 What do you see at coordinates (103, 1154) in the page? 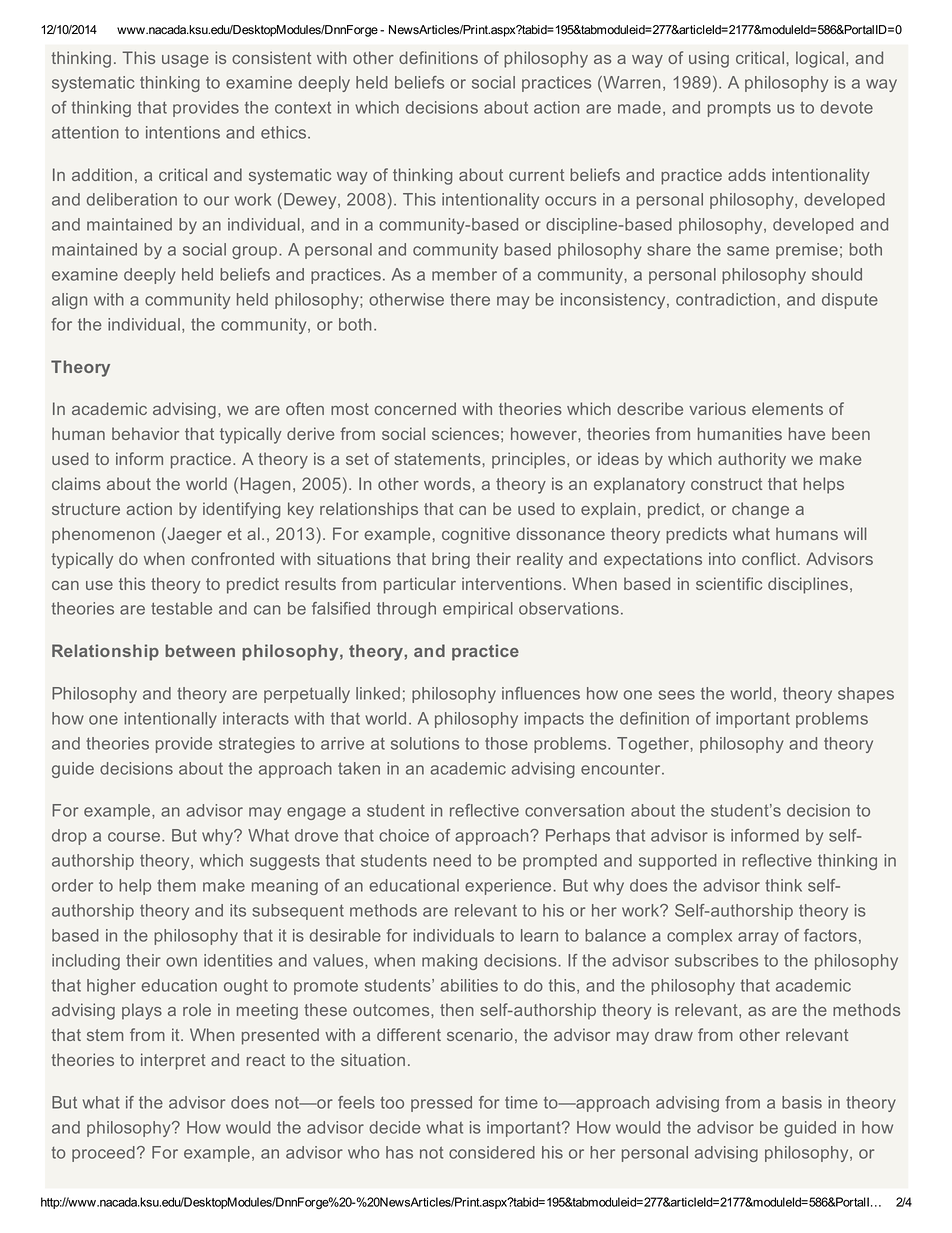
I see `proceed` at bounding box center [103, 1154].
